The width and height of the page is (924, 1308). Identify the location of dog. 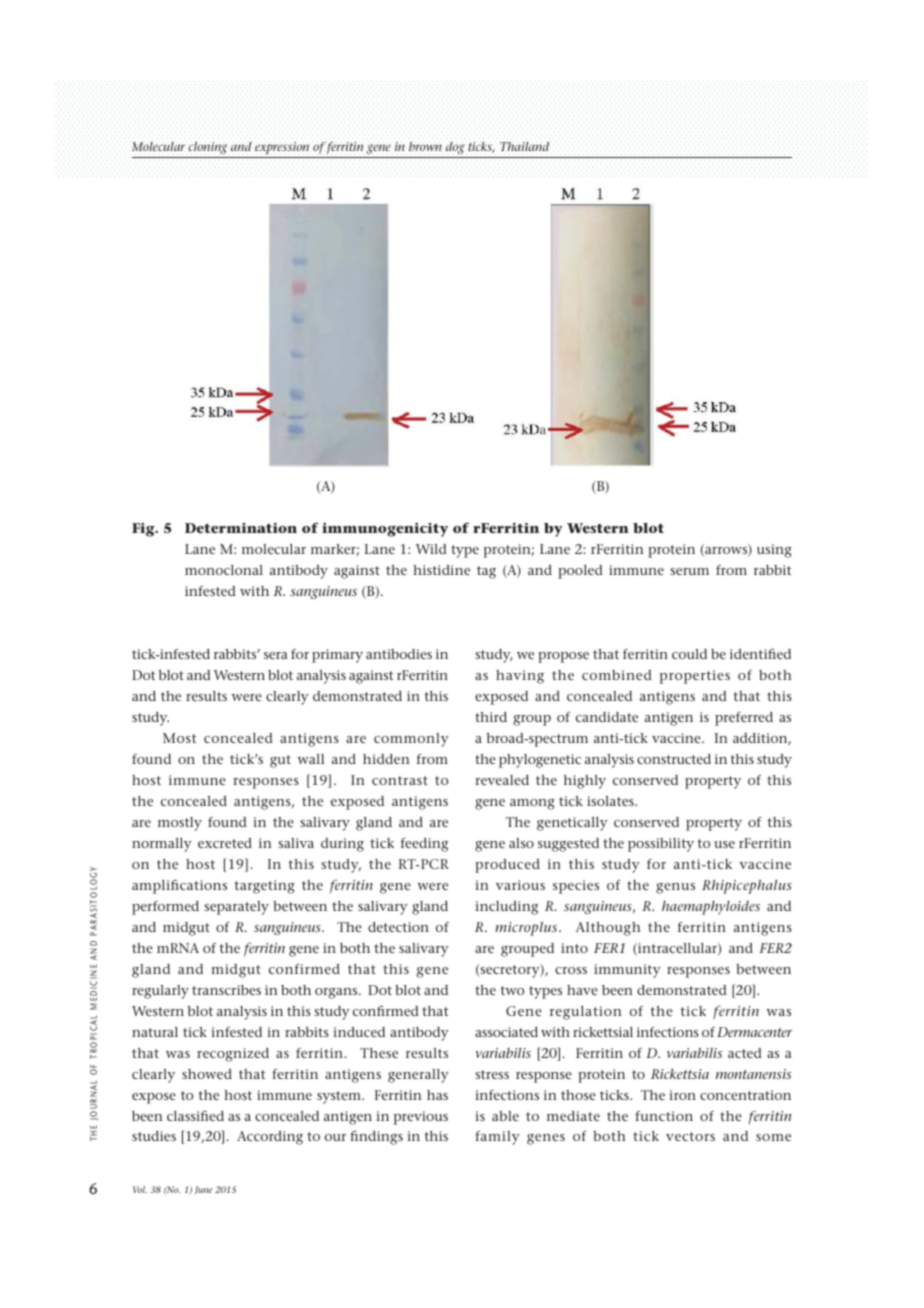
(455, 148).
